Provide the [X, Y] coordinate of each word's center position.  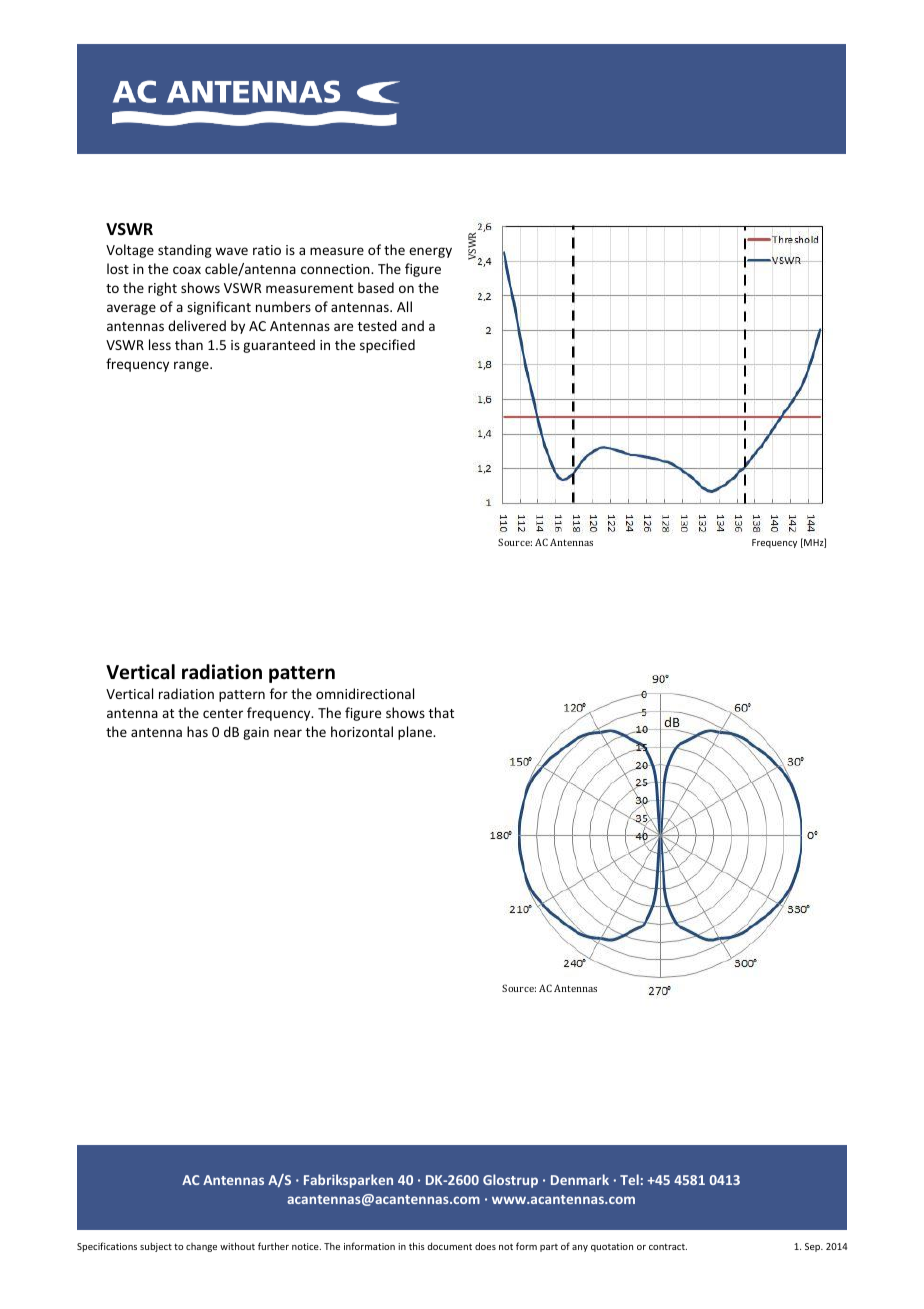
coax [187, 270]
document [449, 1246]
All [404, 306]
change [201, 1247]
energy [430, 252]
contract [668, 1246]
